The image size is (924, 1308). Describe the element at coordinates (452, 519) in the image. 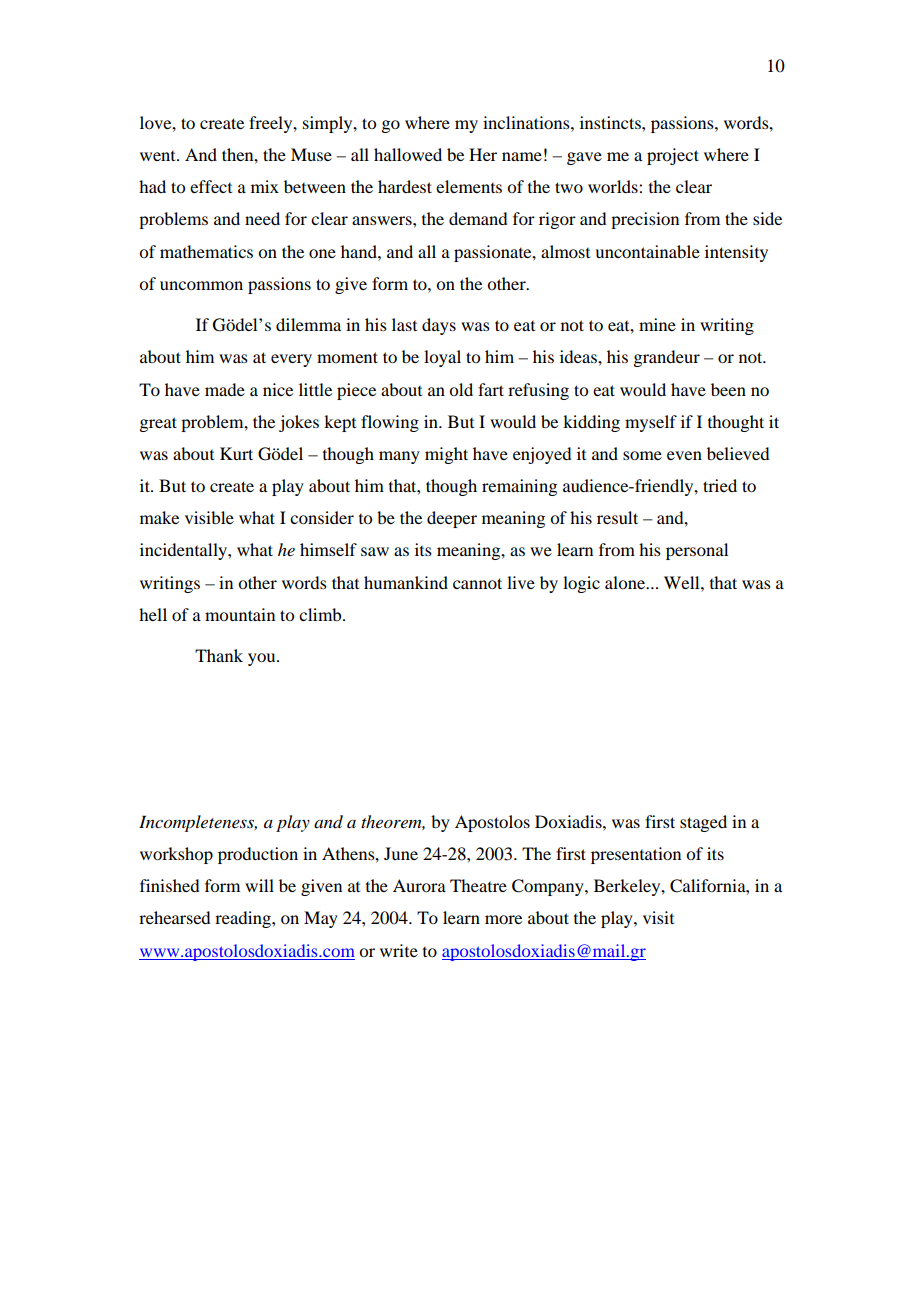

I see `deeper` at that location.
